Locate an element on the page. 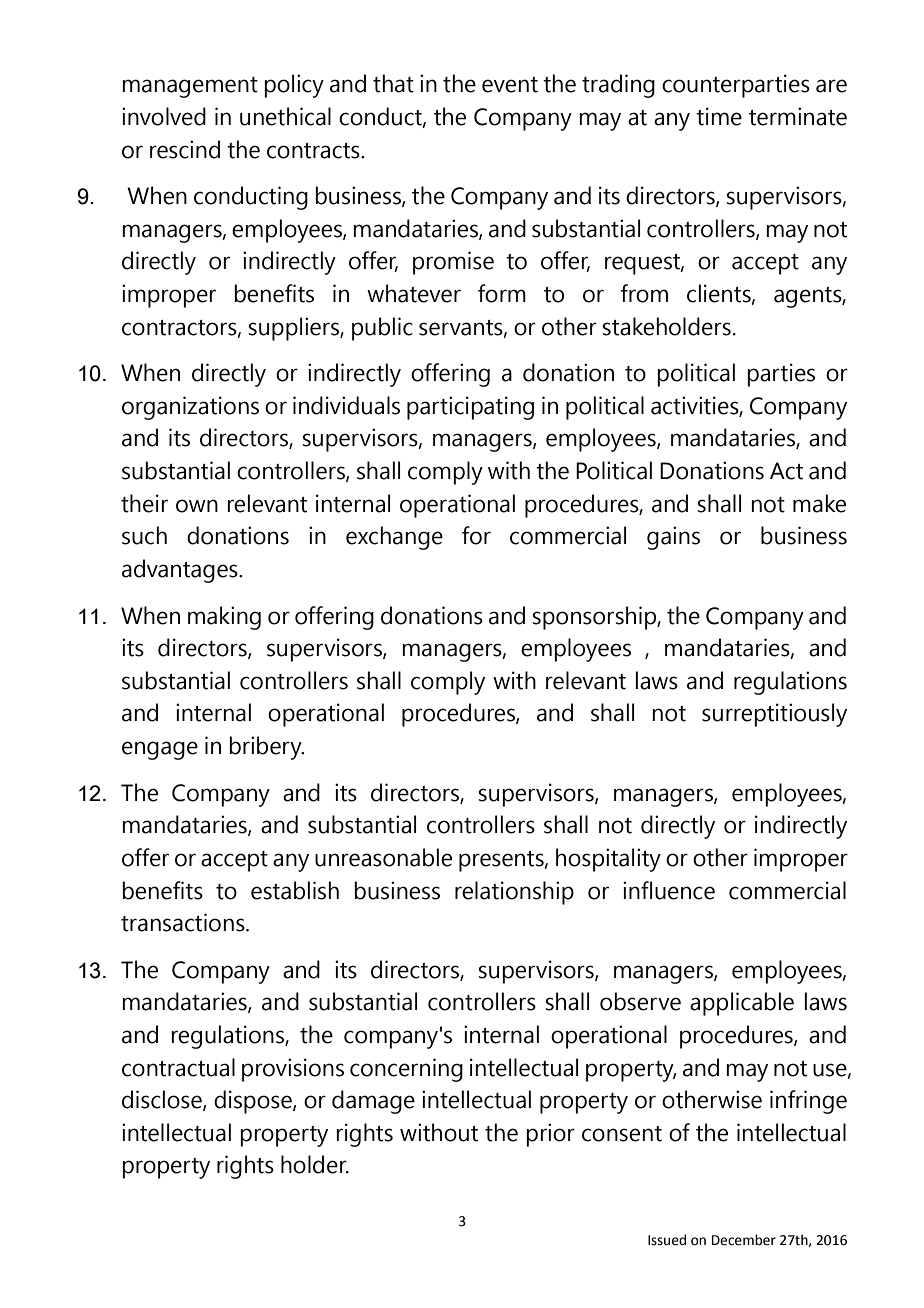 The height and width of the document is (1308, 924). management is located at coordinates (190, 87).
